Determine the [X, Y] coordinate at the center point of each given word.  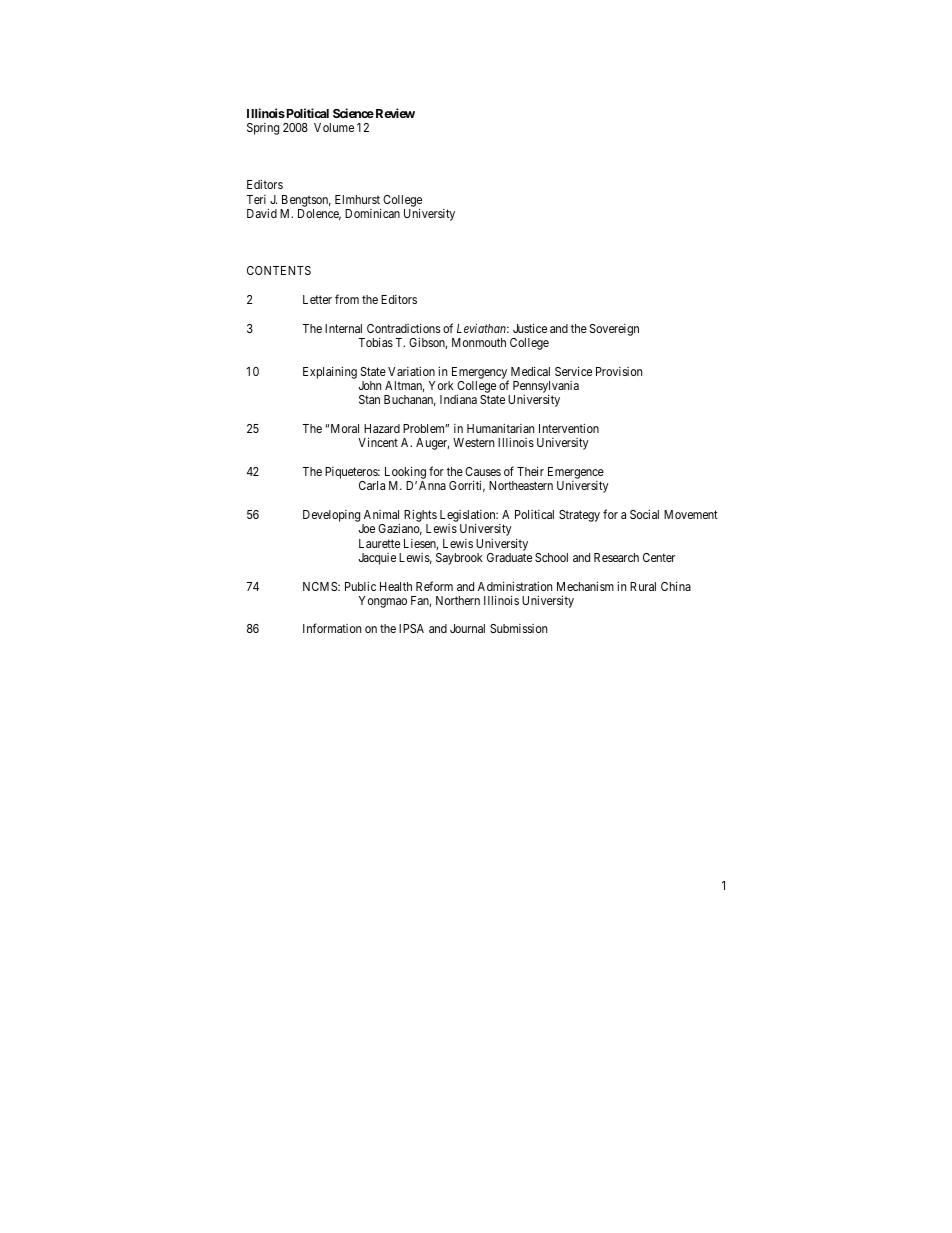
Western [473, 442]
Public [360, 586]
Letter [317, 299]
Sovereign [614, 330]
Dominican [372, 213]
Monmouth [479, 342]
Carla [372, 485]
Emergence [576, 474]
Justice [530, 328]
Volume [334, 127]
